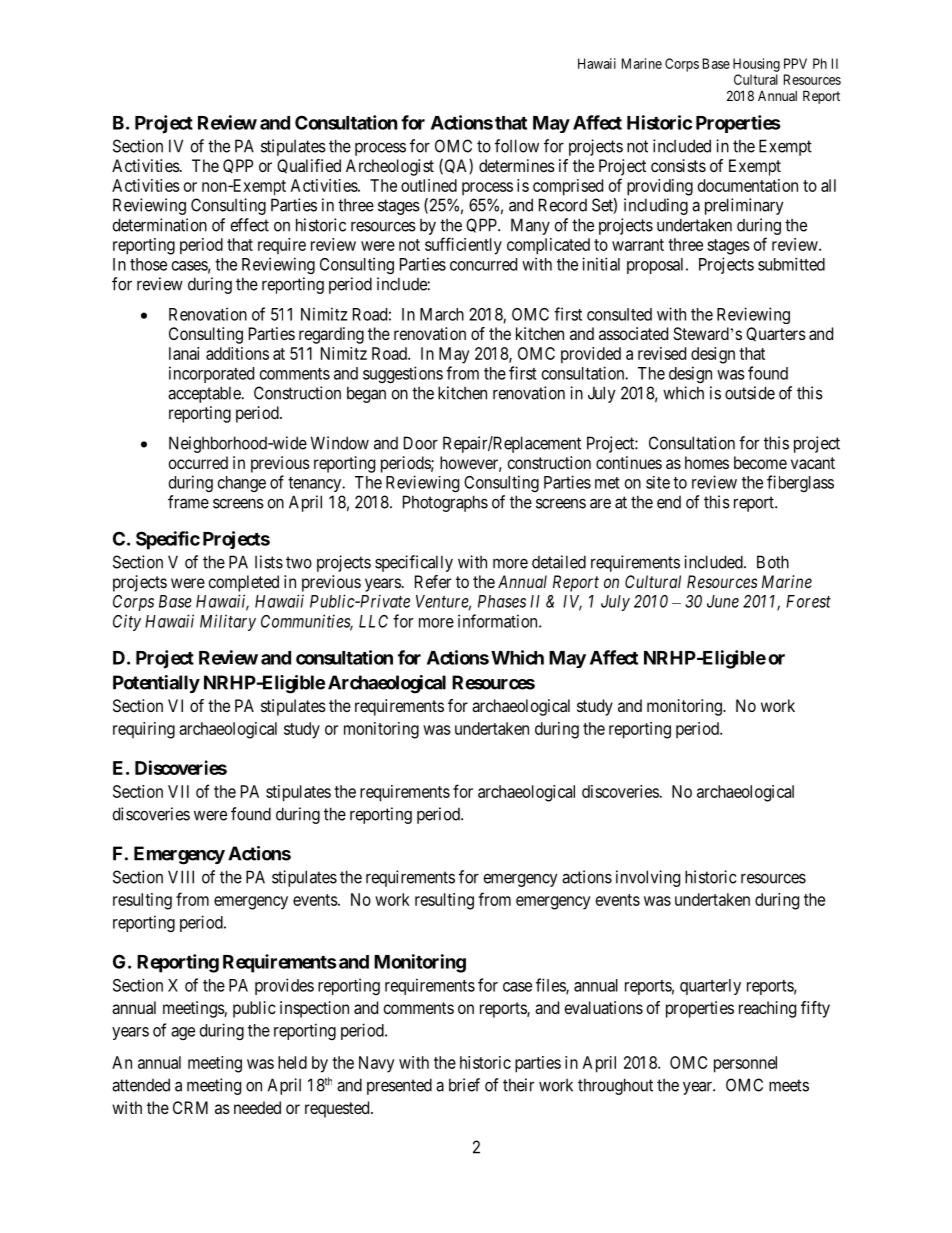  I want to click on Photographs, so click(445, 503).
